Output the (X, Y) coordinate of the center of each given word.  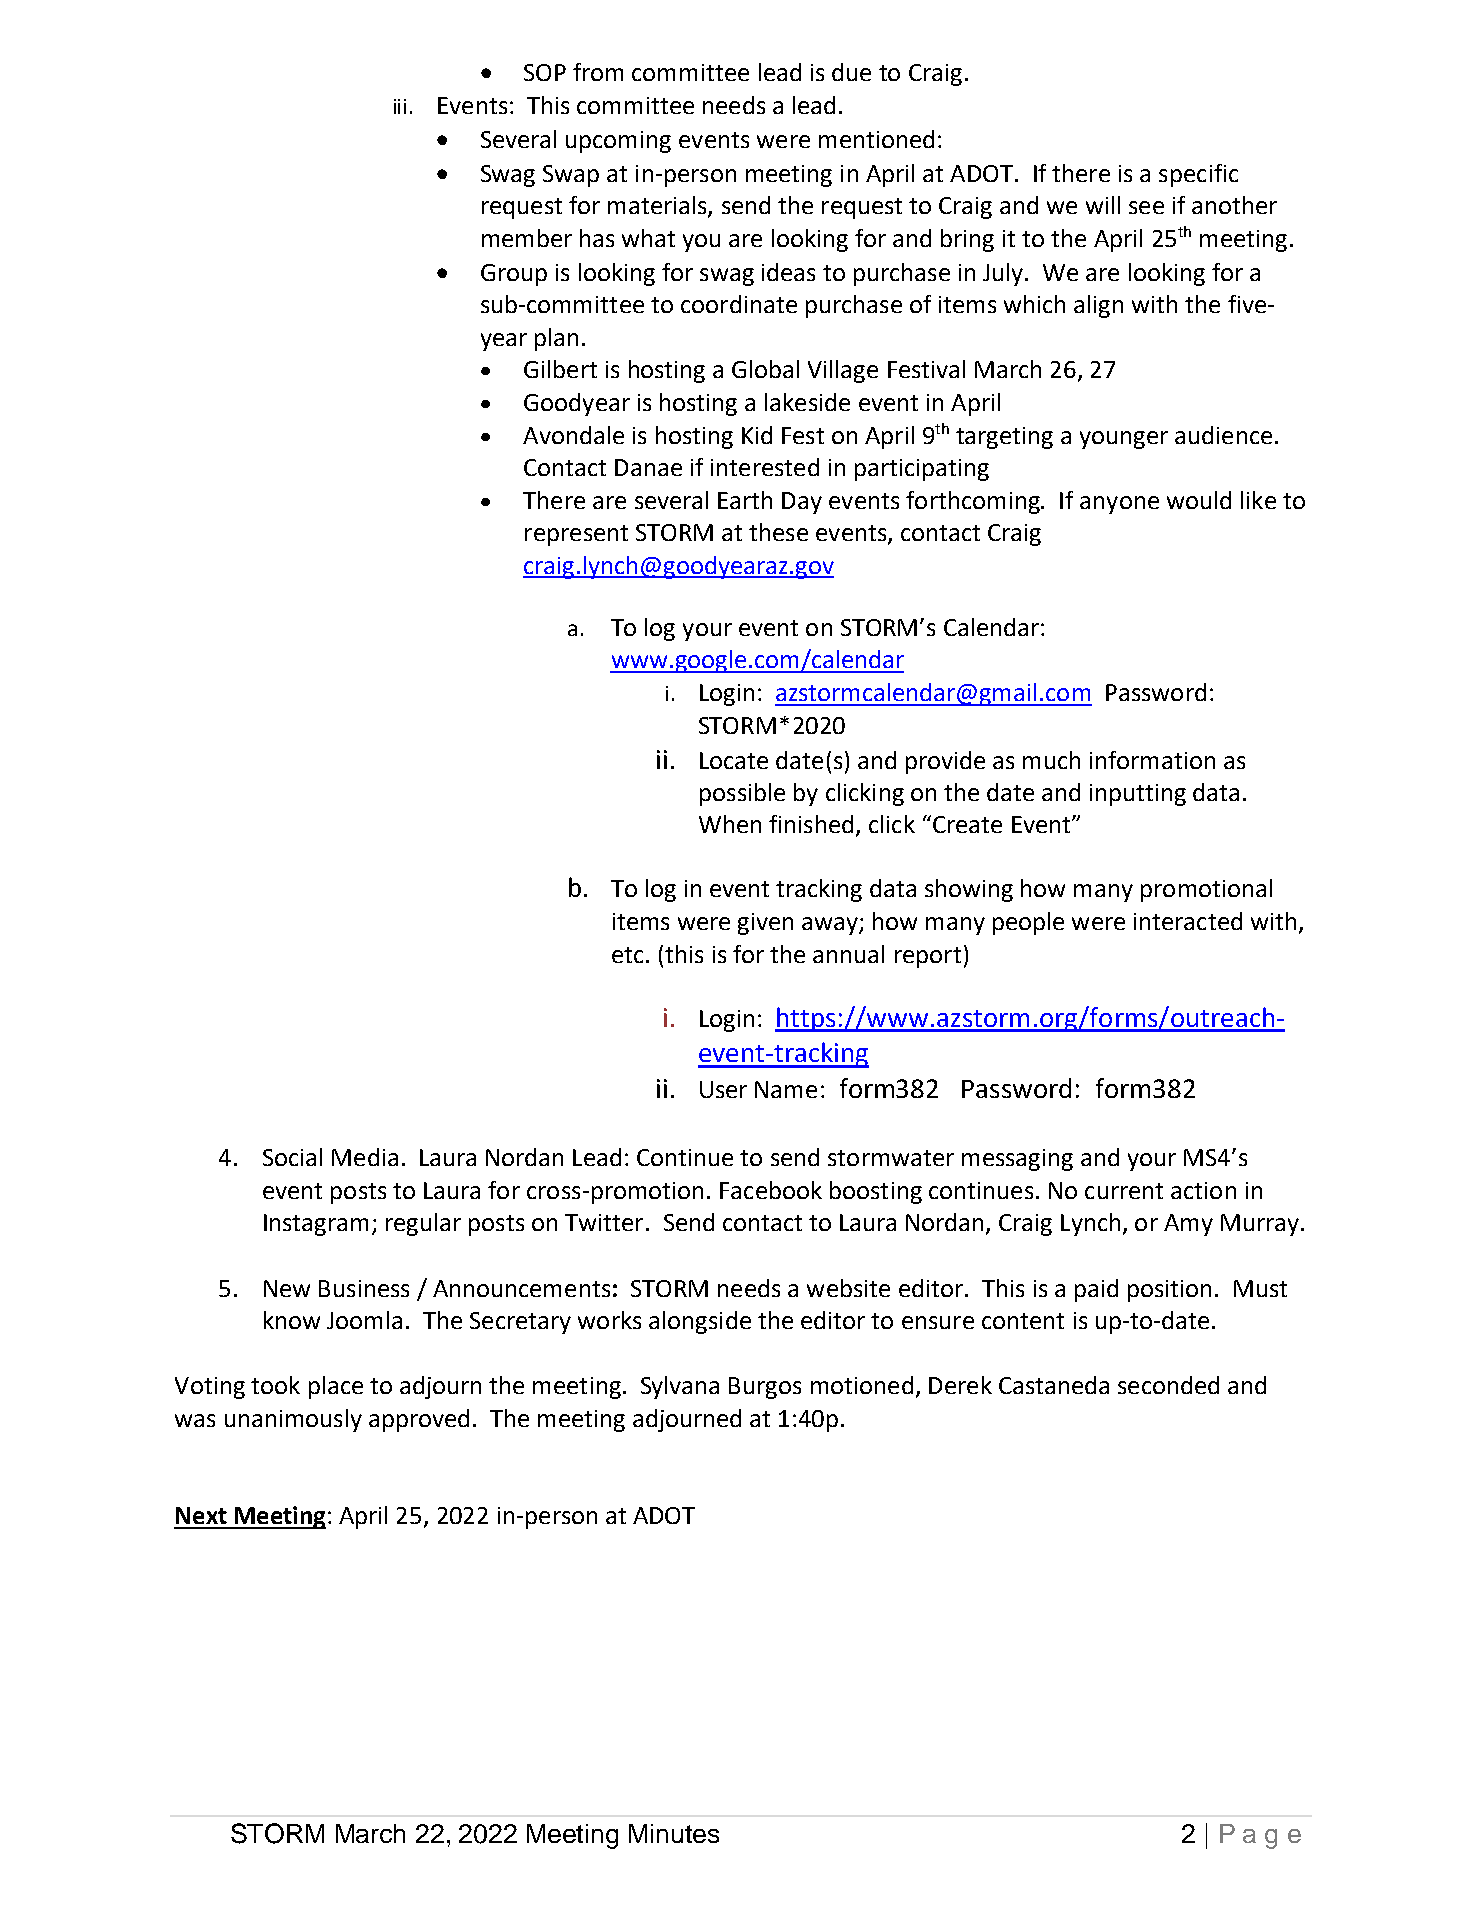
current (1124, 1191)
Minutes (674, 1833)
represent (576, 535)
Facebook (771, 1190)
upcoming (618, 142)
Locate (734, 760)
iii (400, 106)
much (1051, 760)
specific (1198, 175)
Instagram (316, 1225)
